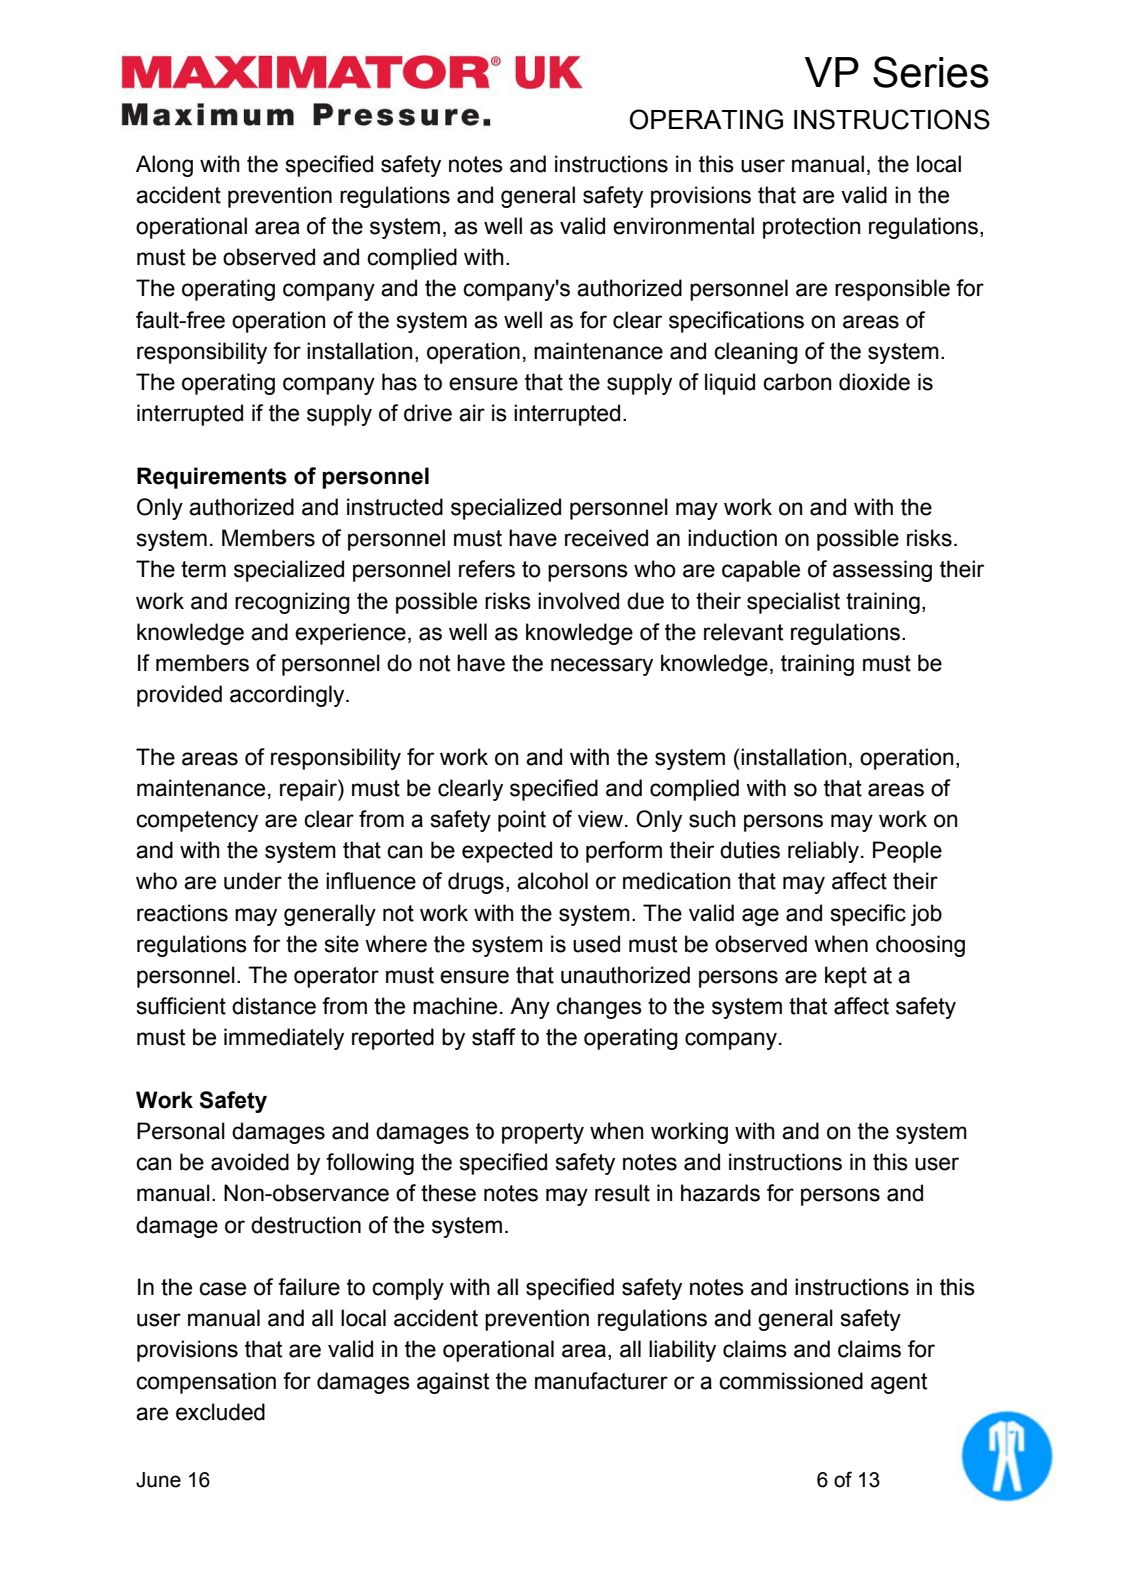 The width and height of the page is (1127, 1593). Describe the element at coordinates (197, 821) in the page. I see `competency` at that location.
